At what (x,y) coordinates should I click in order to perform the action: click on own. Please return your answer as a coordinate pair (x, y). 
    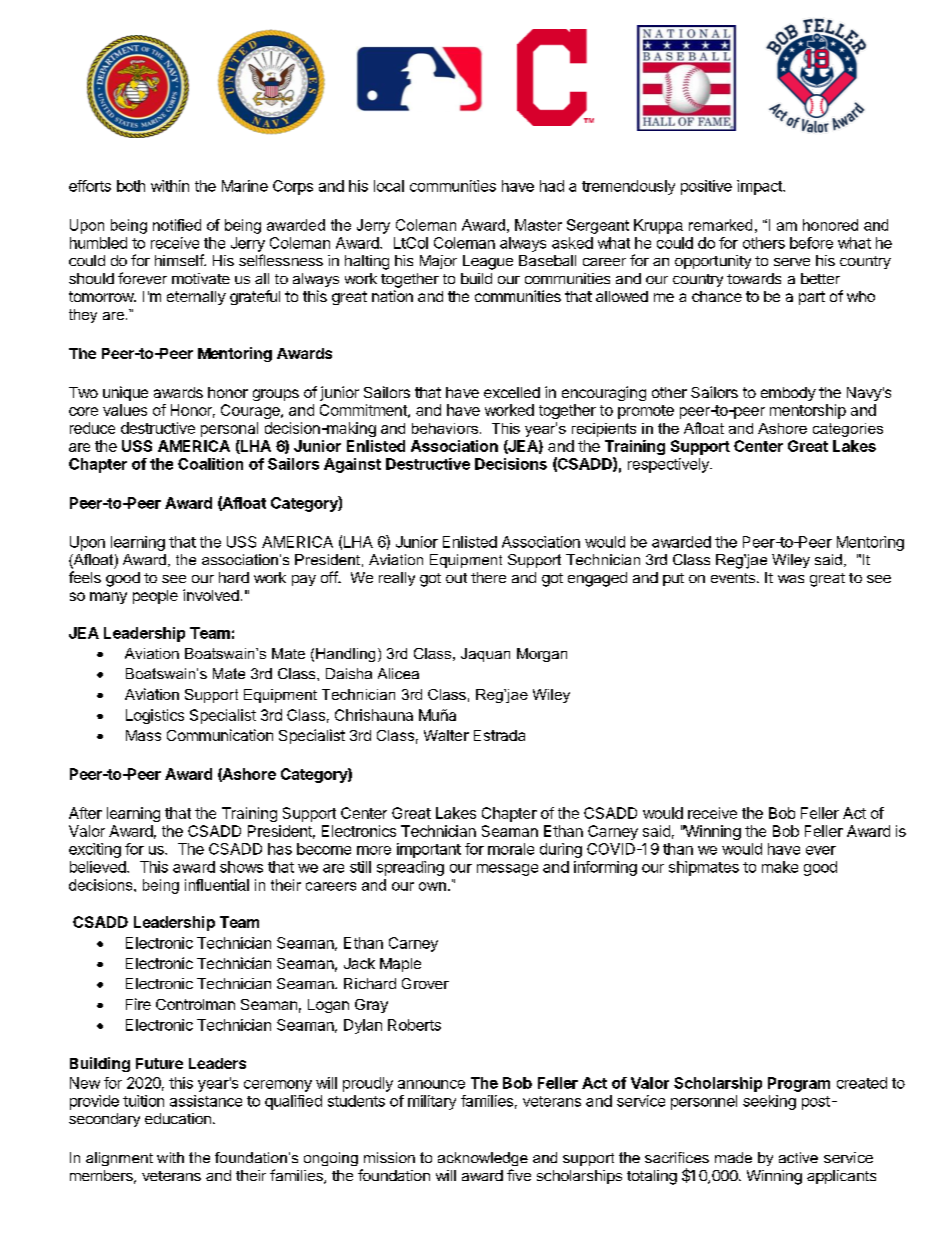
    Looking at the image, I should click on (432, 886).
